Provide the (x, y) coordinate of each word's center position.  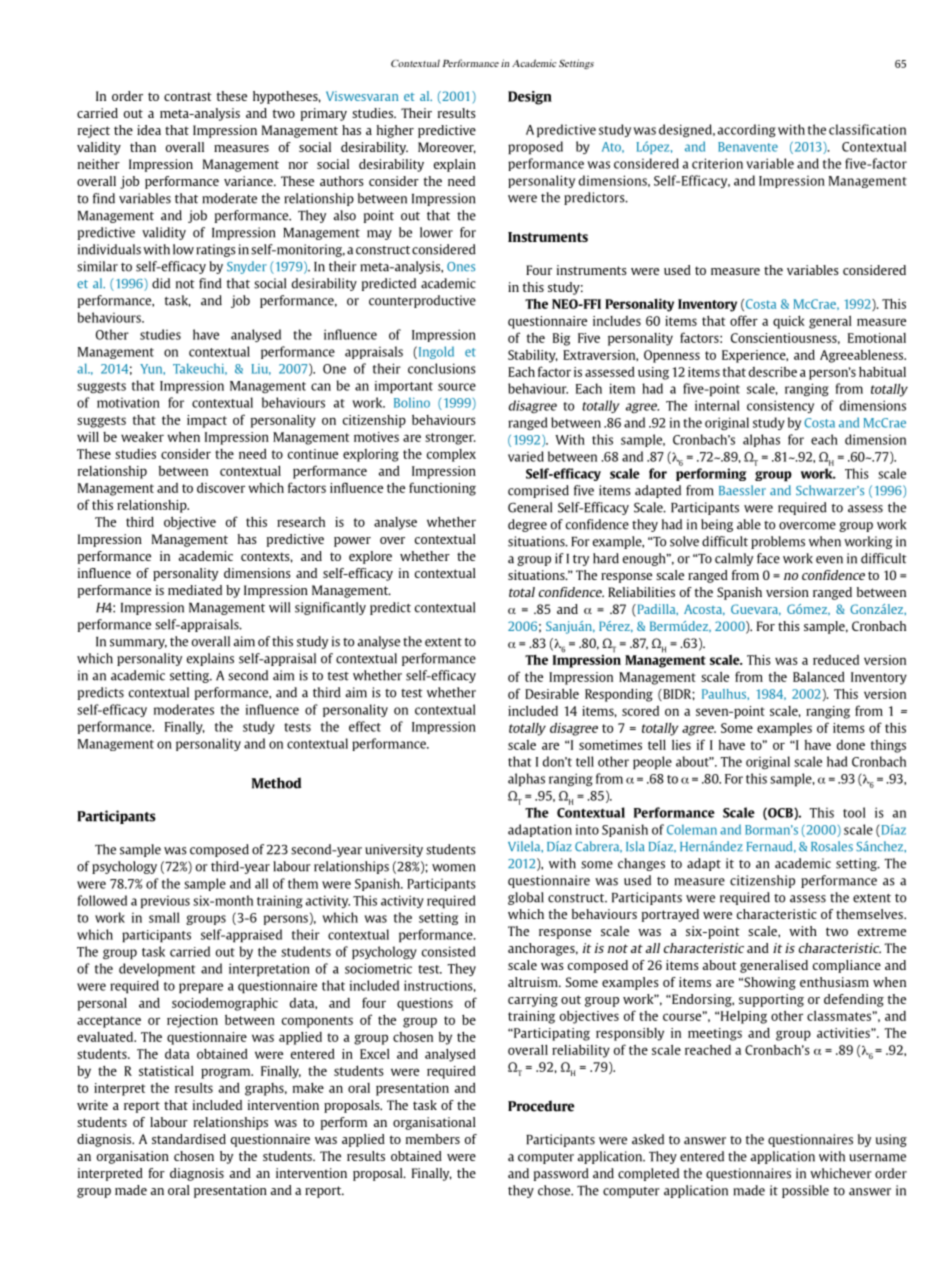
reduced (836, 660)
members (433, 1139)
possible (805, 1191)
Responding (619, 695)
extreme (882, 931)
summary (138, 644)
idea (149, 130)
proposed (535, 148)
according (747, 130)
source (457, 387)
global (526, 898)
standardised (189, 1139)
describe (773, 372)
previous (165, 902)
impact (207, 421)
